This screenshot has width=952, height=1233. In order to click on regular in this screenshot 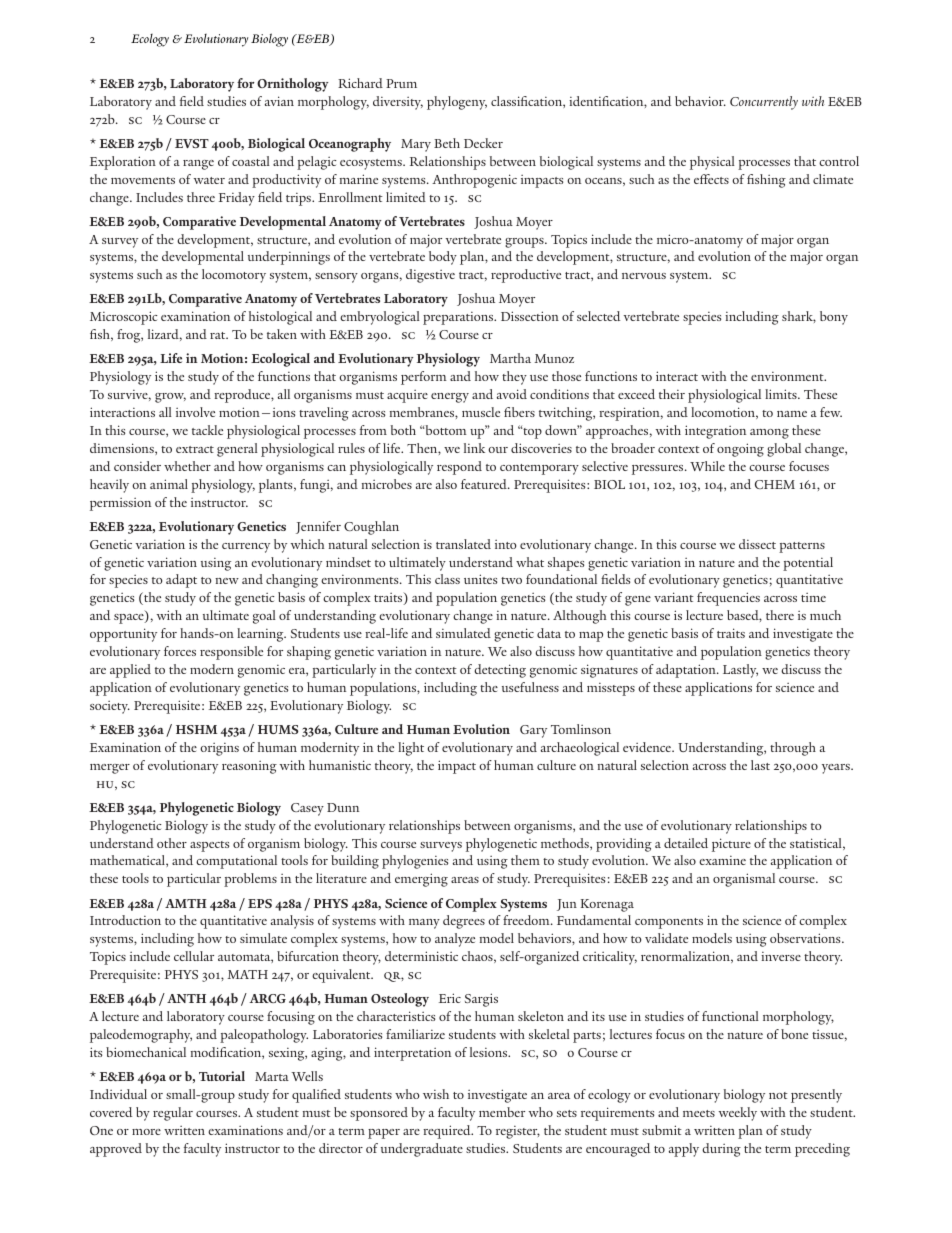, I will do `click(173, 1114)`.
